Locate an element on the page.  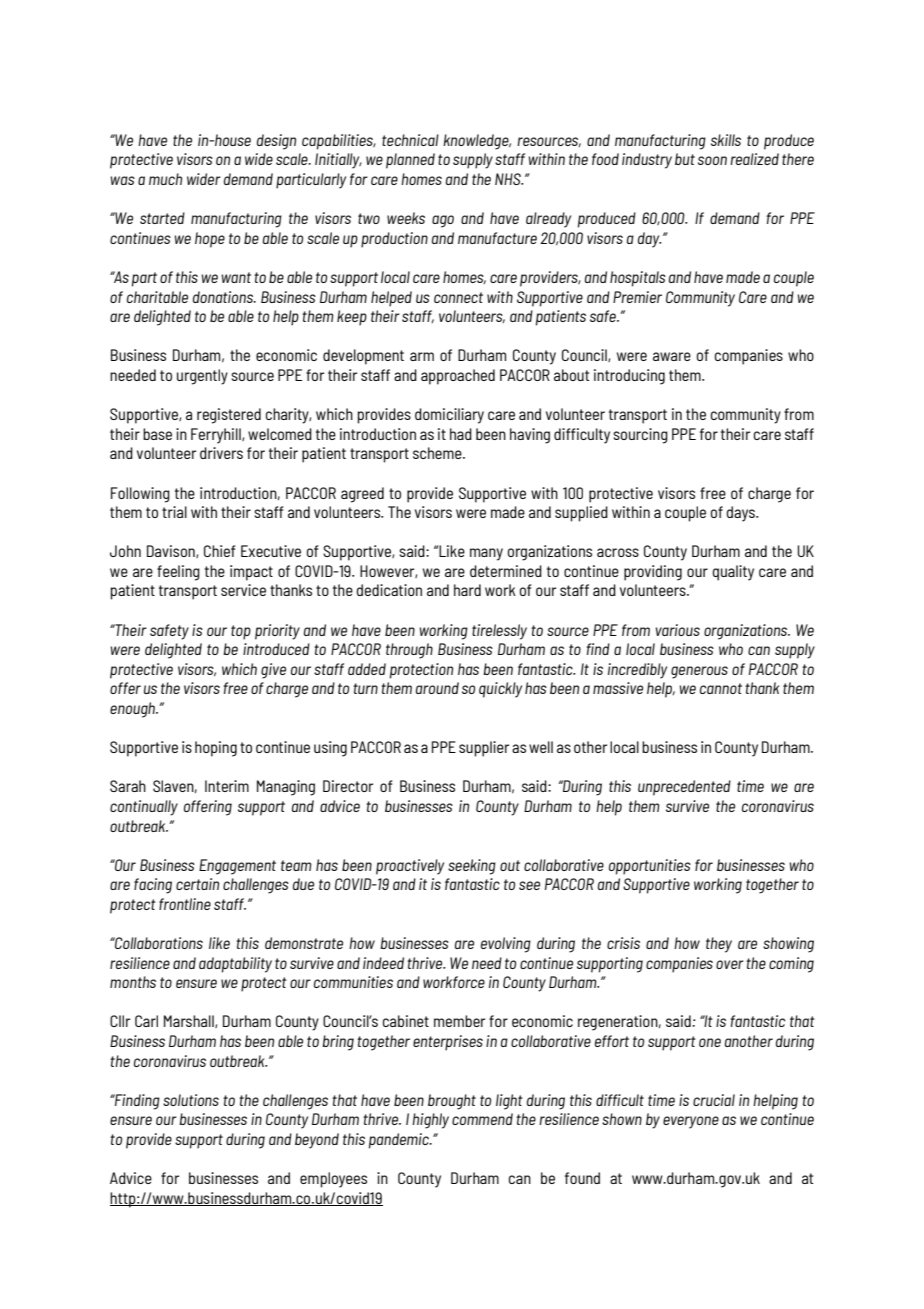
solutions is located at coordinates (191, 1100).
